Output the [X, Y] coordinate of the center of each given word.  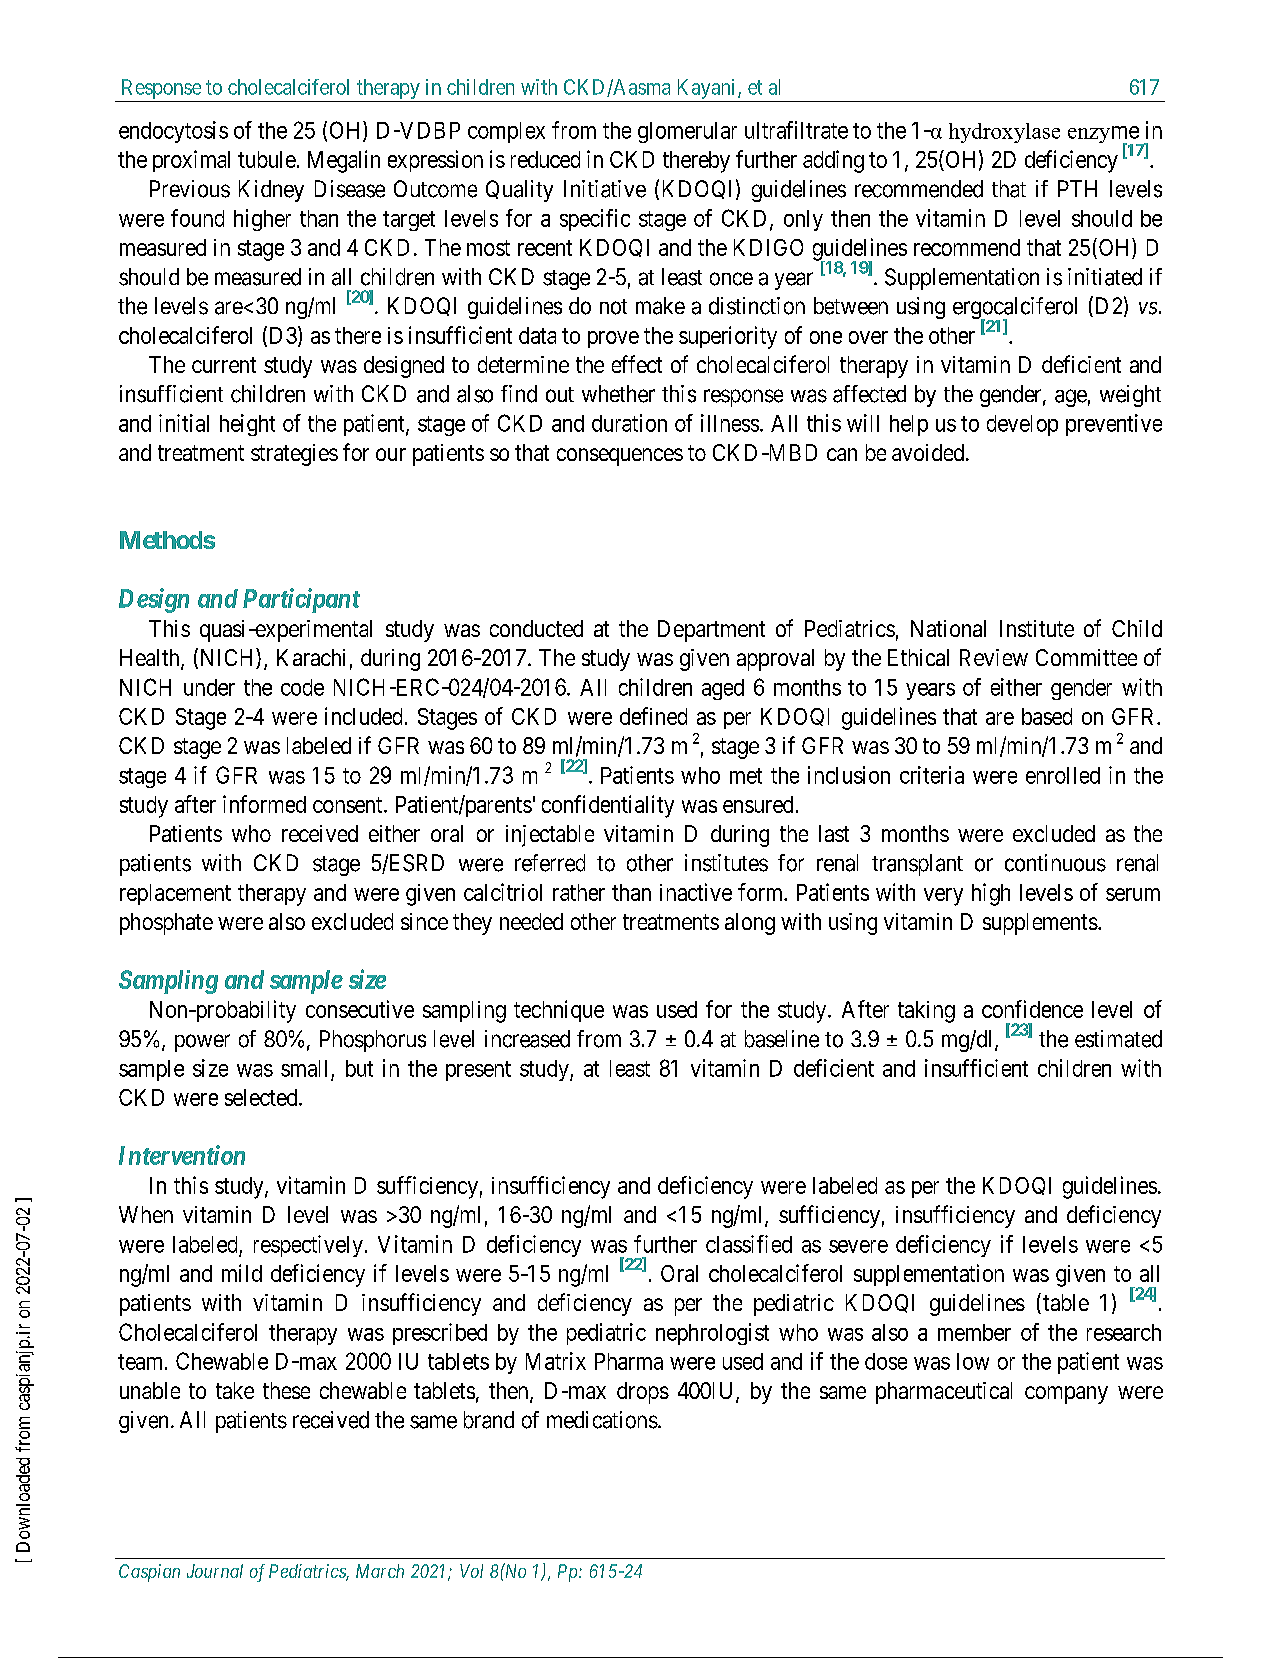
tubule [267, 159]
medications [602, 1420]
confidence [1032, 1009]
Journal [215, 1571]
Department [711, 631]
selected [262, 1097]
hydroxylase [1004, 133]
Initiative [605, 189]
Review [994, 657]
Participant [301, 600]
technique [559, 1011]
